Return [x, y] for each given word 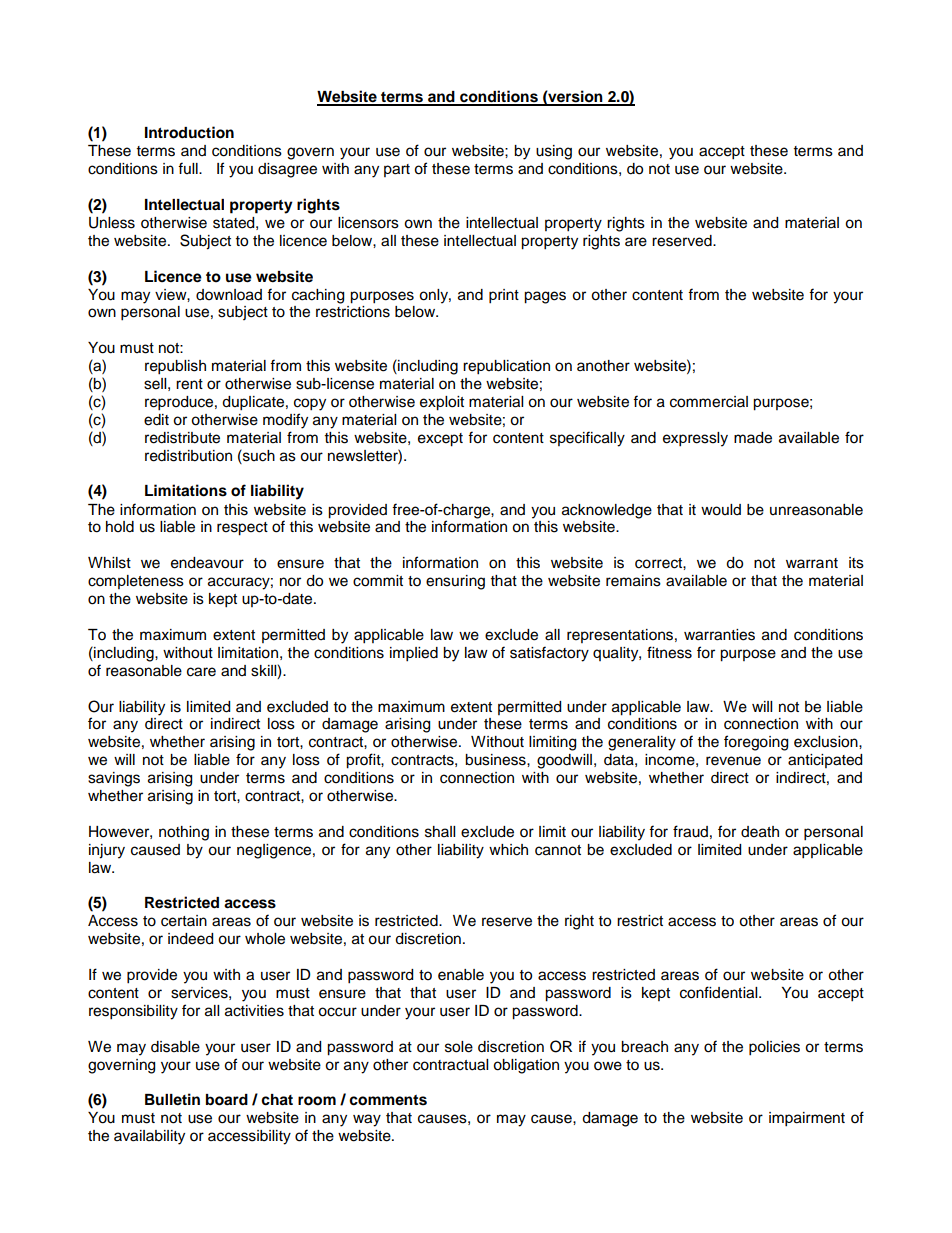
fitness [669, 652]
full [189, 168]
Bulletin [172, 1099]
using [554, 152]
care [201, 672]
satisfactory [549, 654]
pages [545, 297]
